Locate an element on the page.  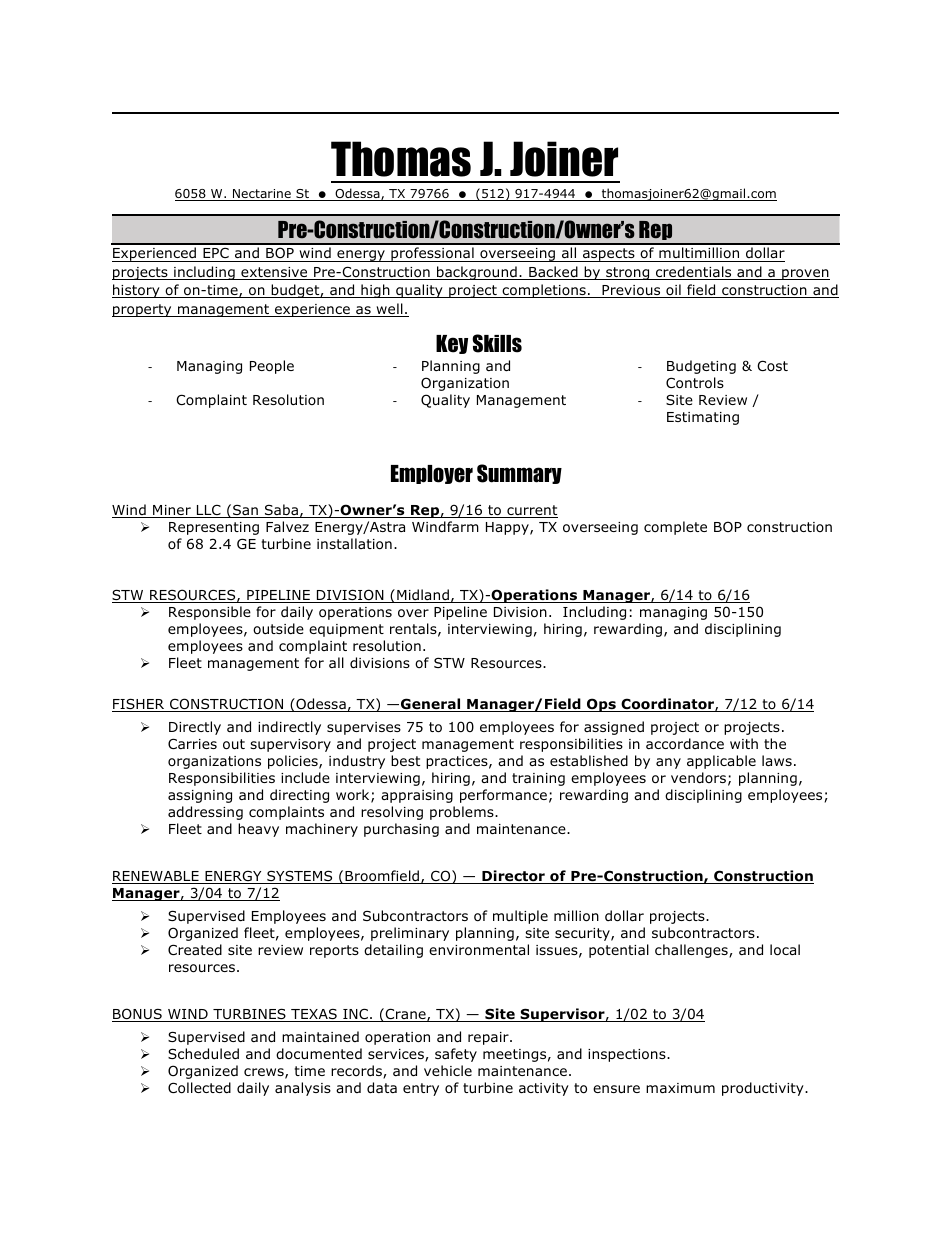
background is located at coordinates (477, 273).
